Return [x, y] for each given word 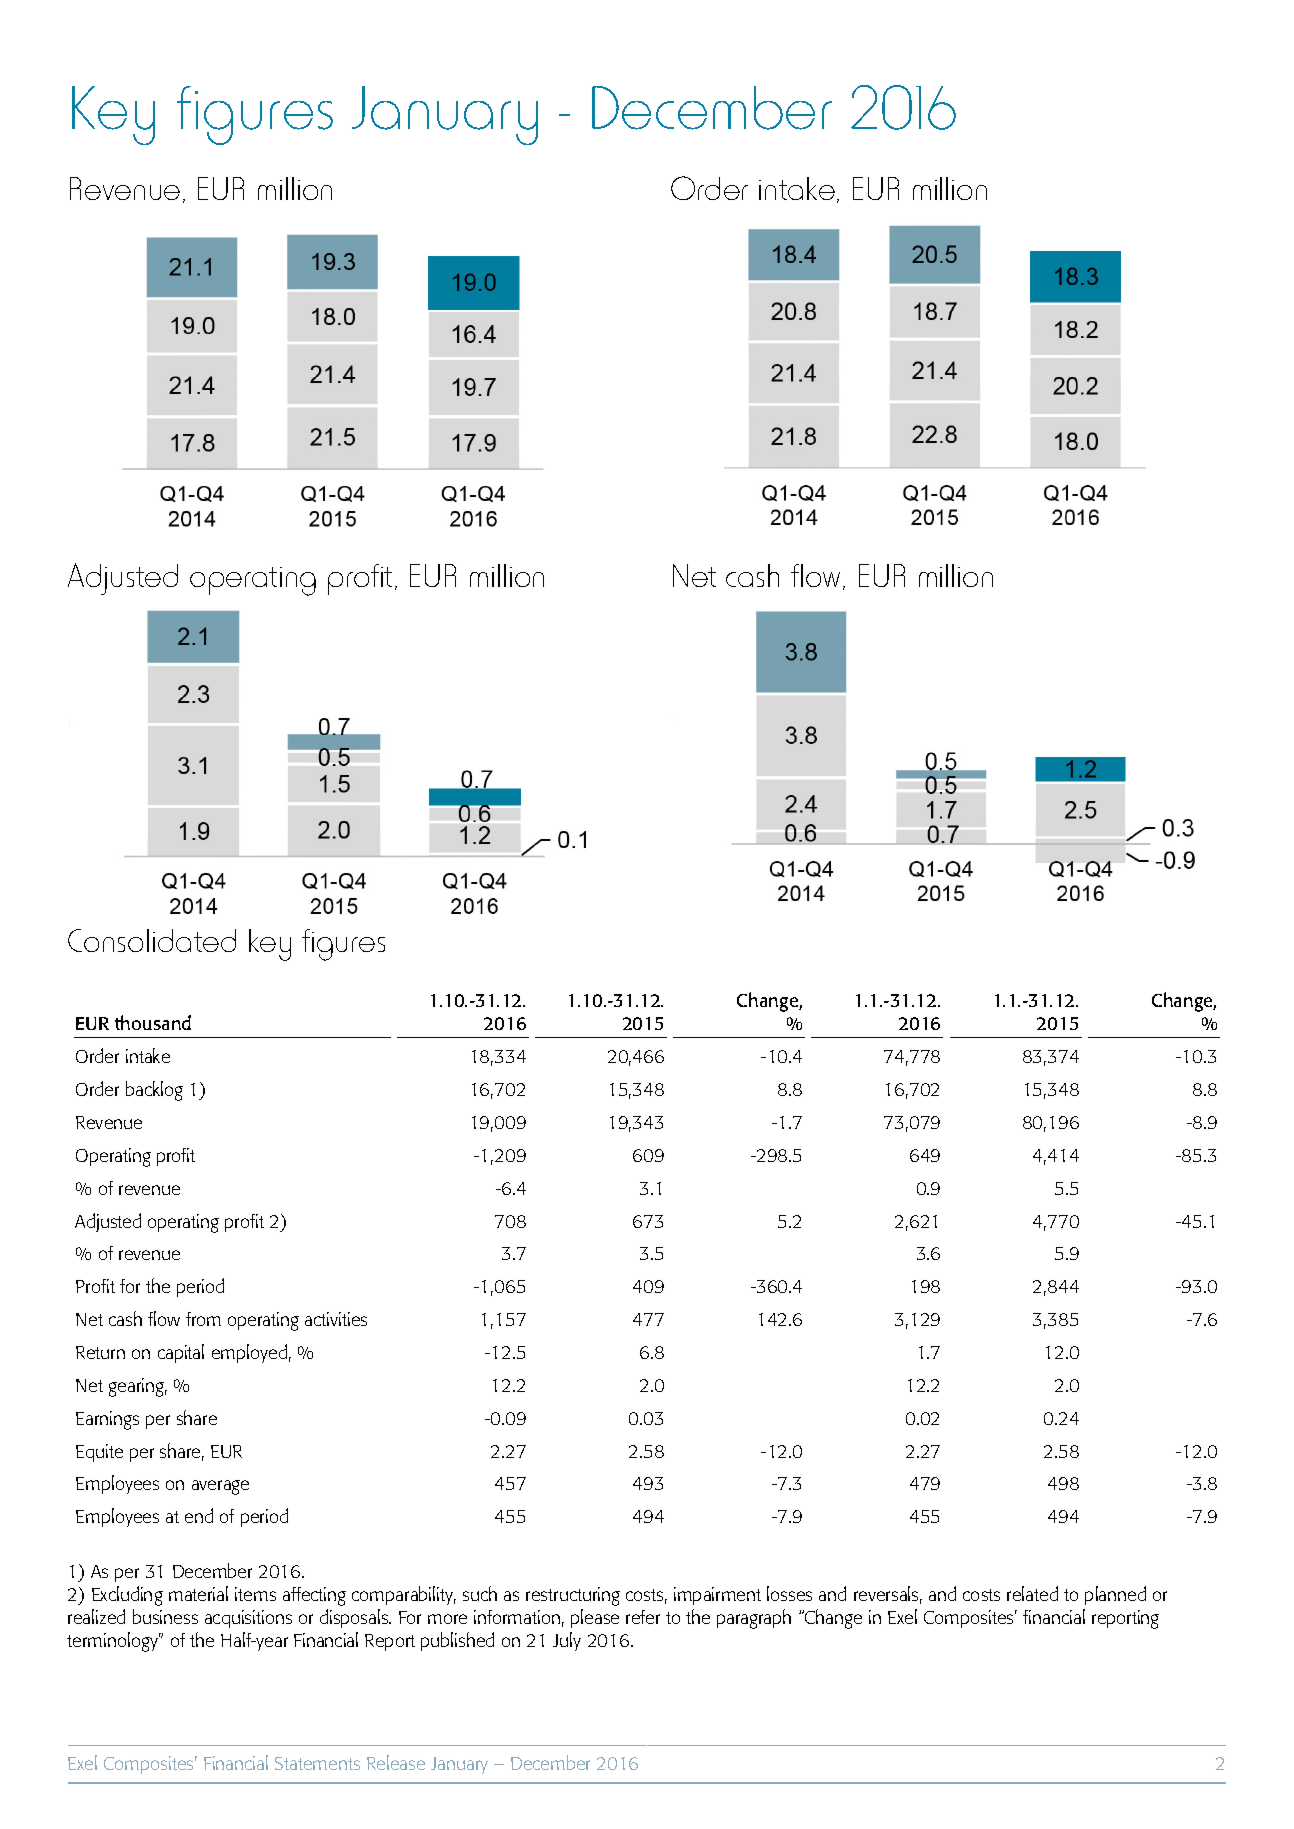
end [199, 1515]
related [1032, 1593]
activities [336, 1319]
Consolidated [152, 940]
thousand [153, 1022]
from [203, 1319]
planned [1115, 1595]
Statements [317, 1763]
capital [181, 1353]
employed [249, 1353]
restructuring [573, 1596]
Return [100, 1352]
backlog [154, 1091]
